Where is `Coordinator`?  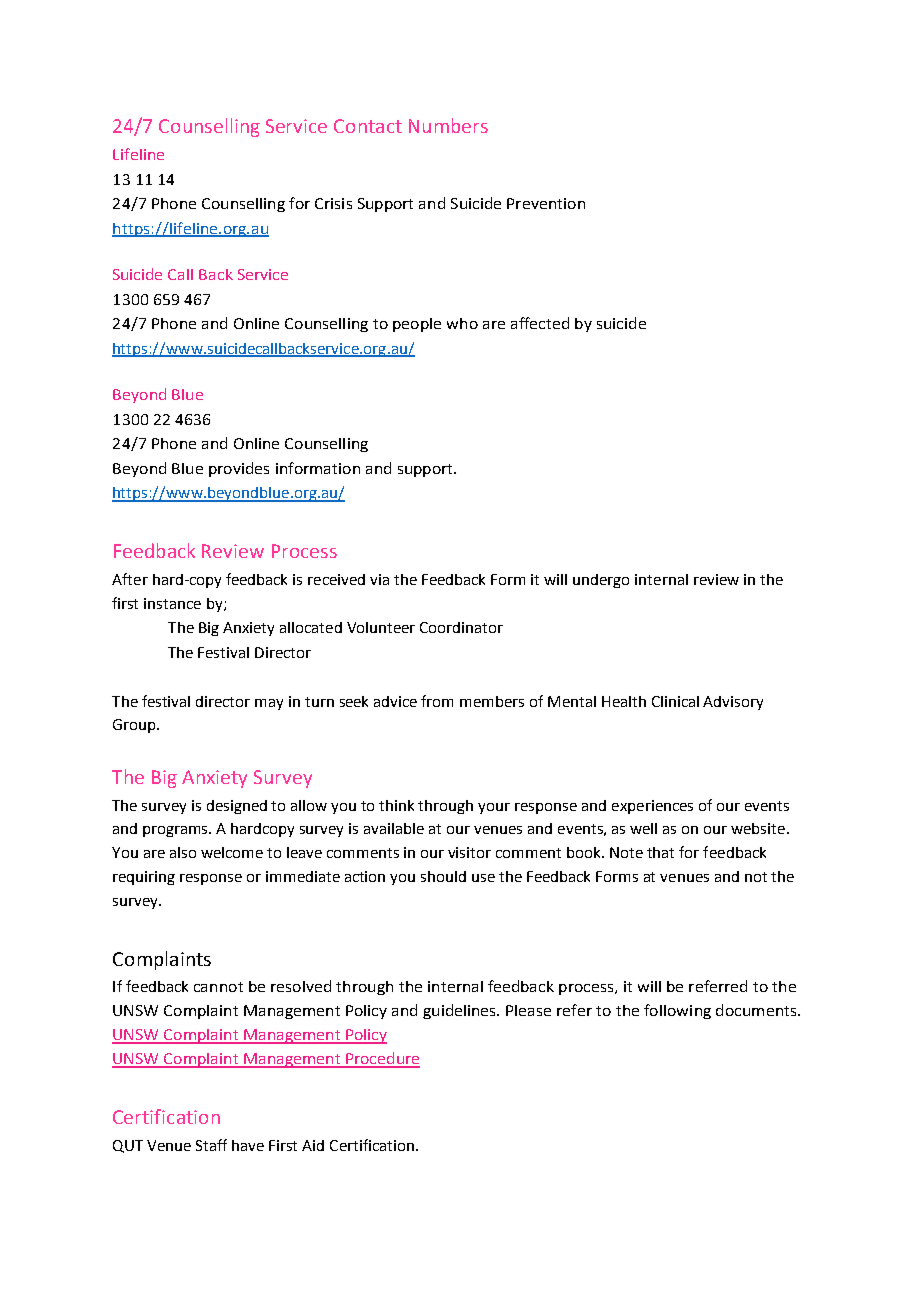
Coordinator is located at coordinates (461, 627).
